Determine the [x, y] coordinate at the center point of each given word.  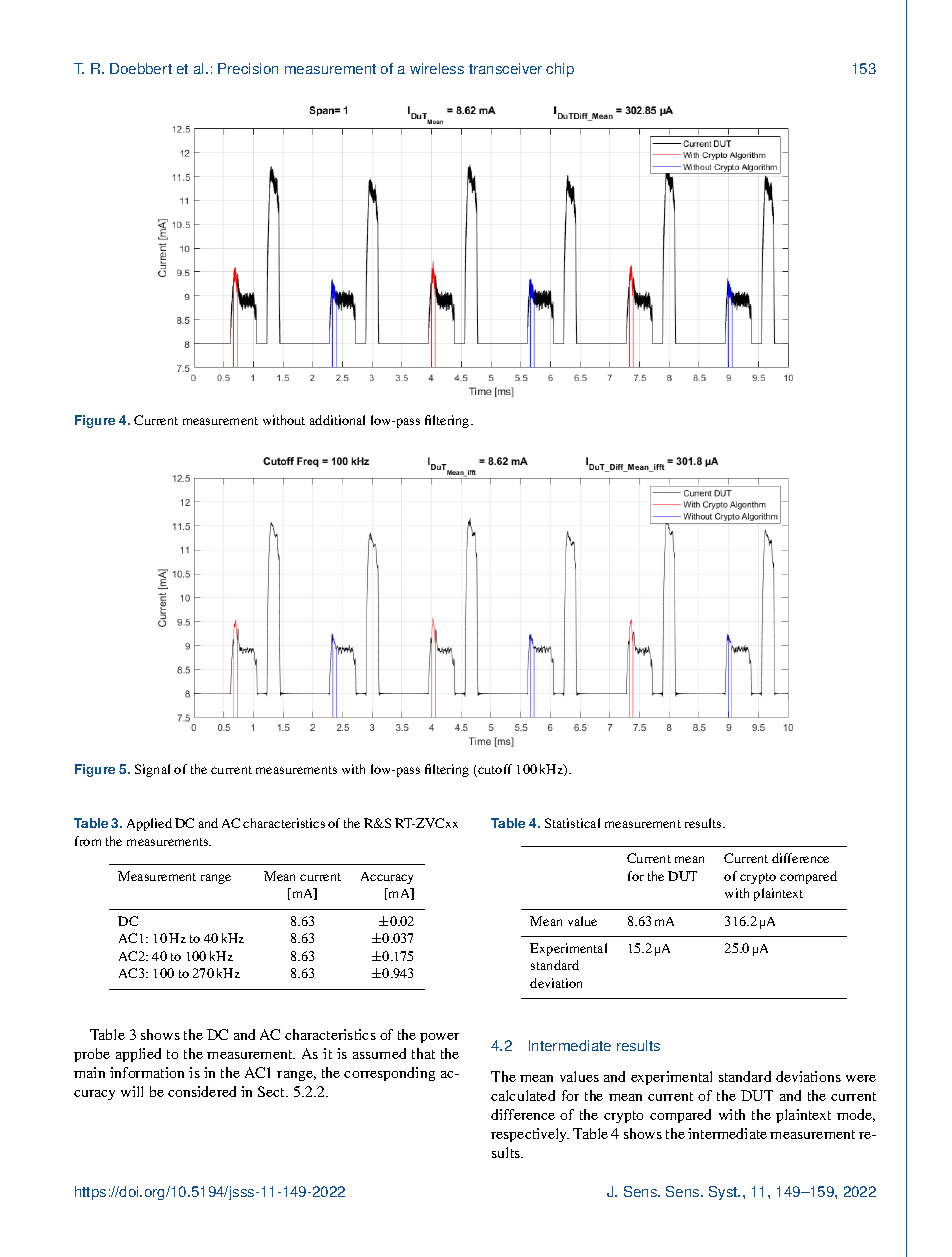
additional [337, 420]
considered [202, 1091]
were [861, 1078]
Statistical [572, 823]
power [439, 1038]
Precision [248, 68]
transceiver [505, 68]
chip [560, 70]
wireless [437, 68]
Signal [152, 770]
